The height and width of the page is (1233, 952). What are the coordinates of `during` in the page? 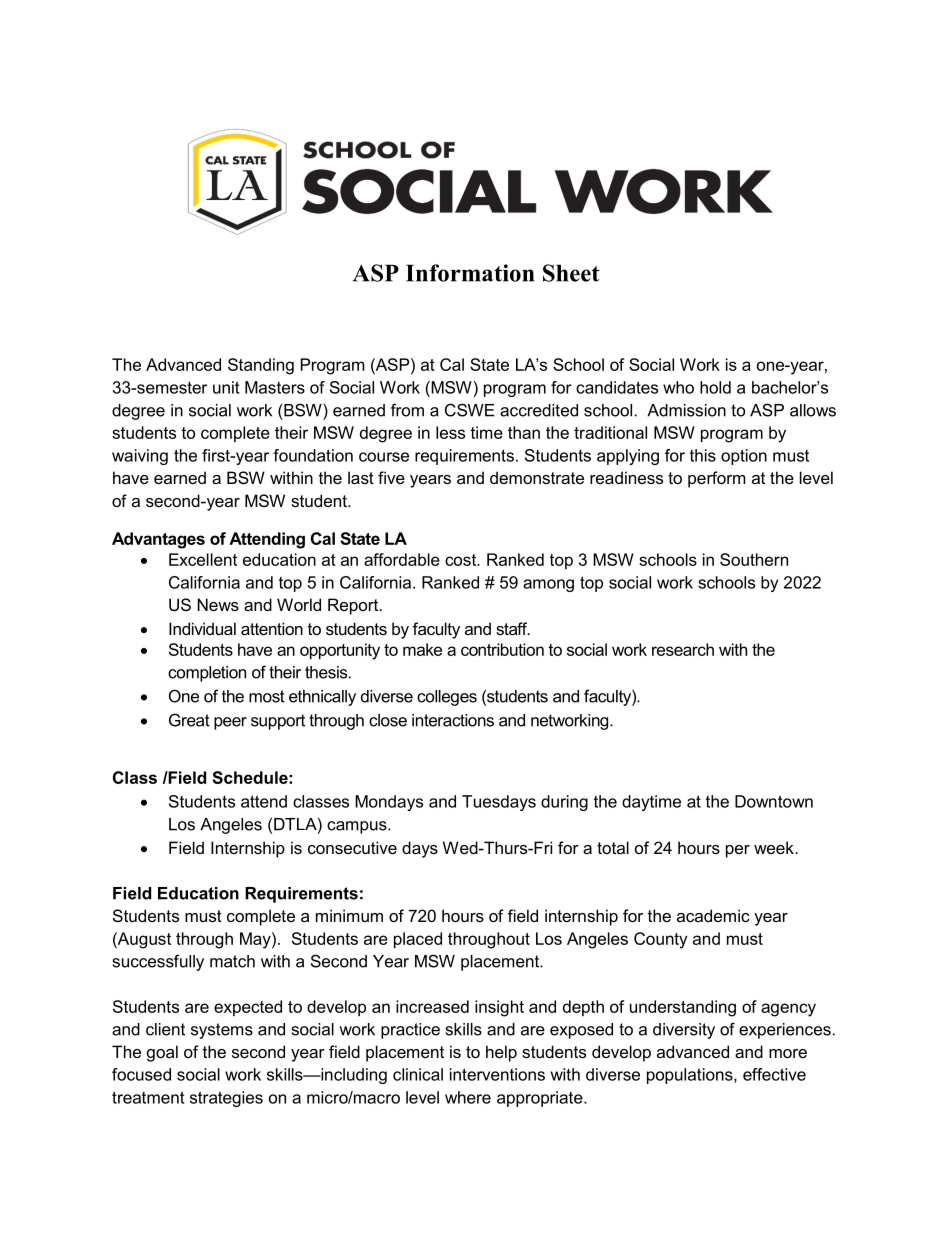 It's located at (564, 803).
